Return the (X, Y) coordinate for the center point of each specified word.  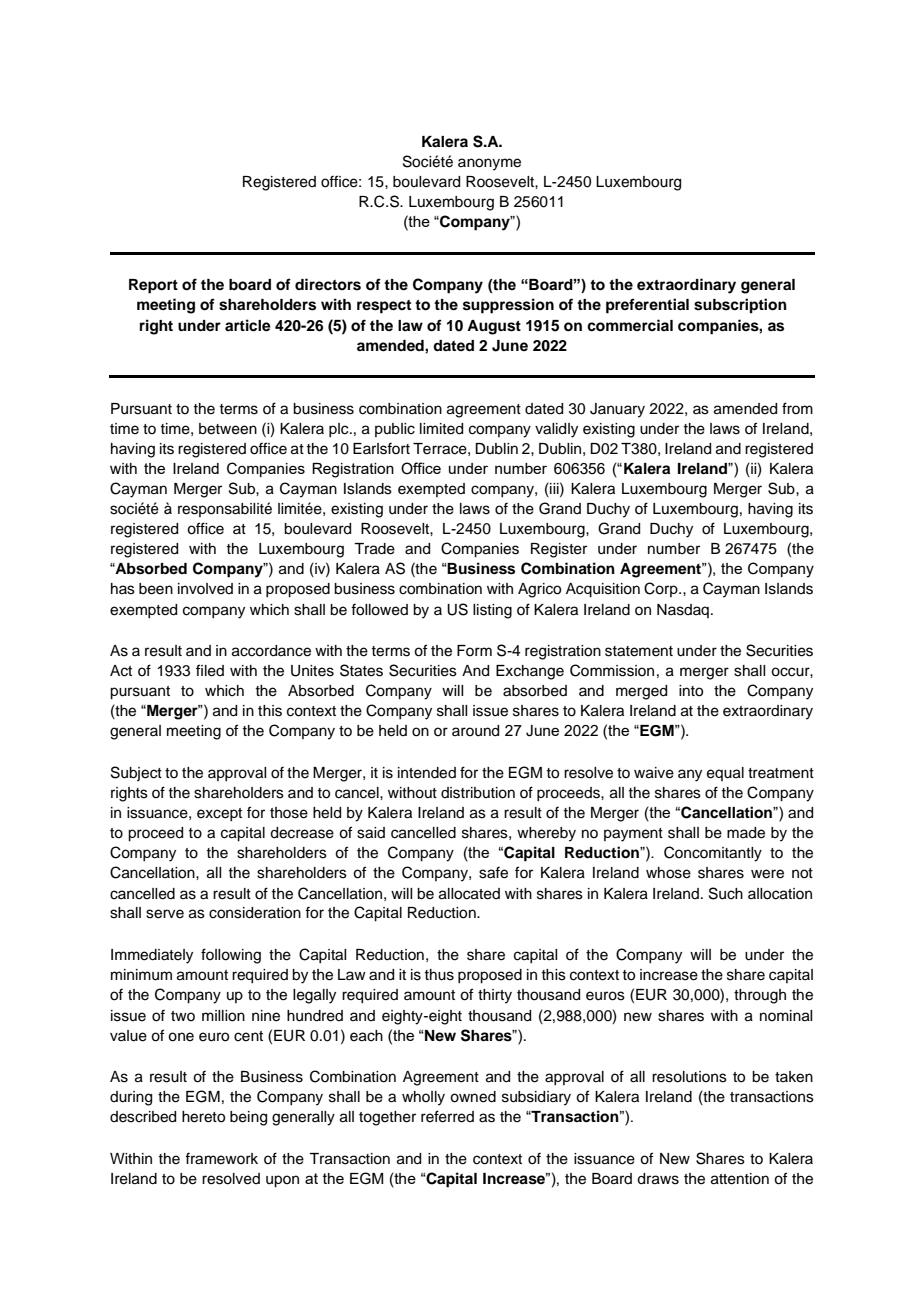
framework (221, 1158)
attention (740, 1179)
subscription (740, 306)
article (248, 325)
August (494, 327)
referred (447, 1116)
